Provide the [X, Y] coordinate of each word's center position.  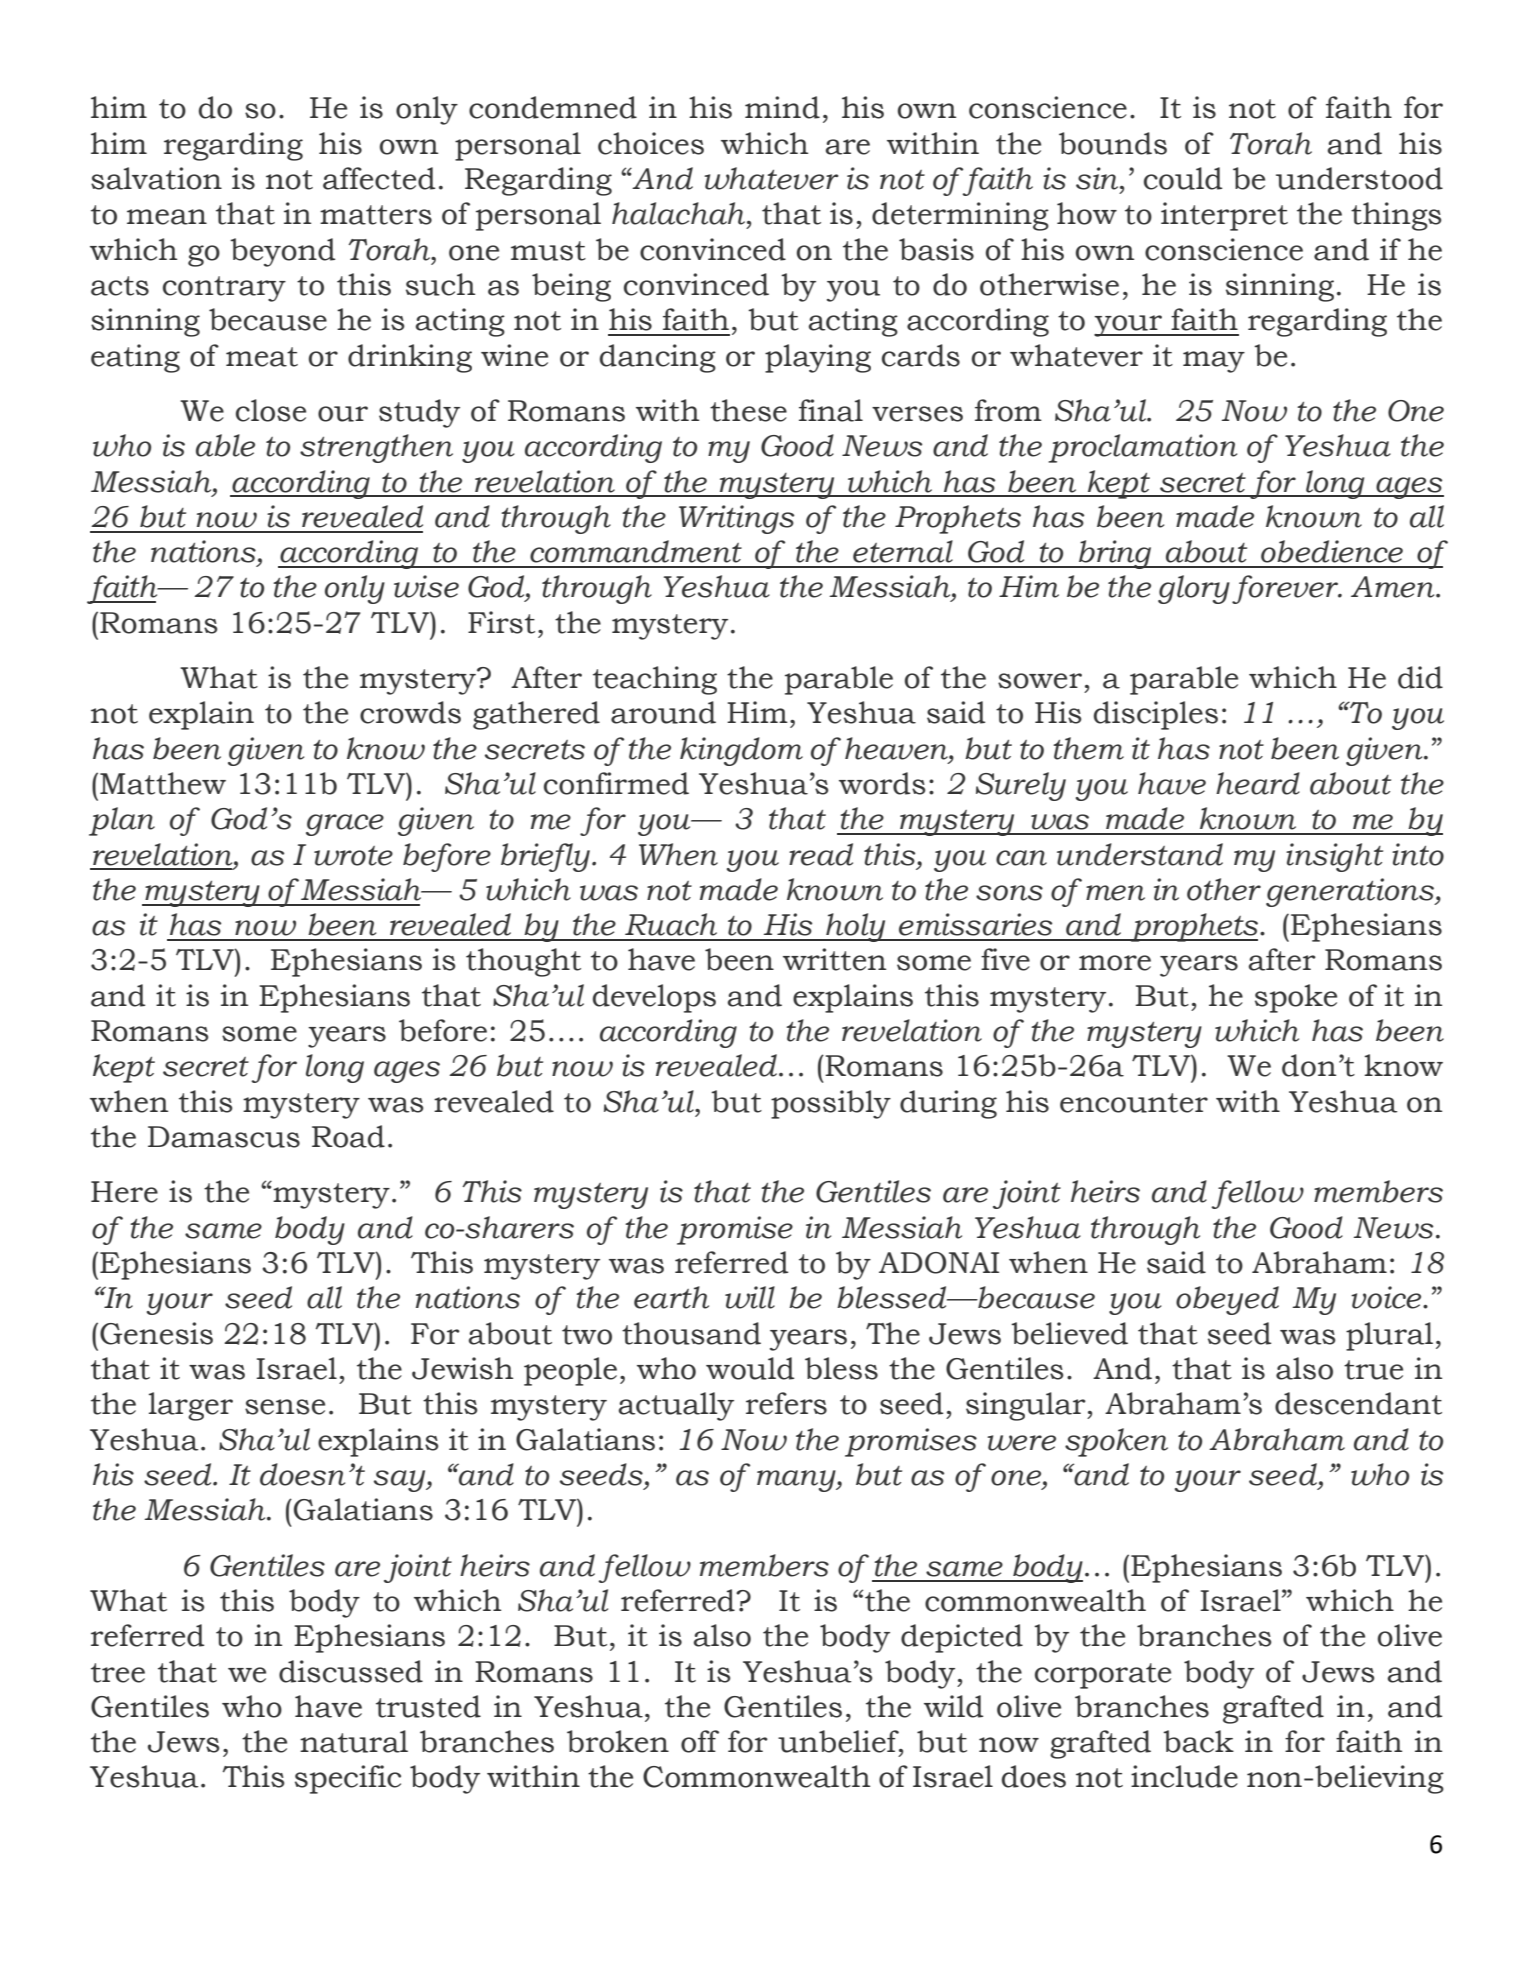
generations [1351, 892]
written [834, 959]
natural [354, 1741]
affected [379, 178]
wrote [353, 856]
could [1183, 178]
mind [782, 107]
